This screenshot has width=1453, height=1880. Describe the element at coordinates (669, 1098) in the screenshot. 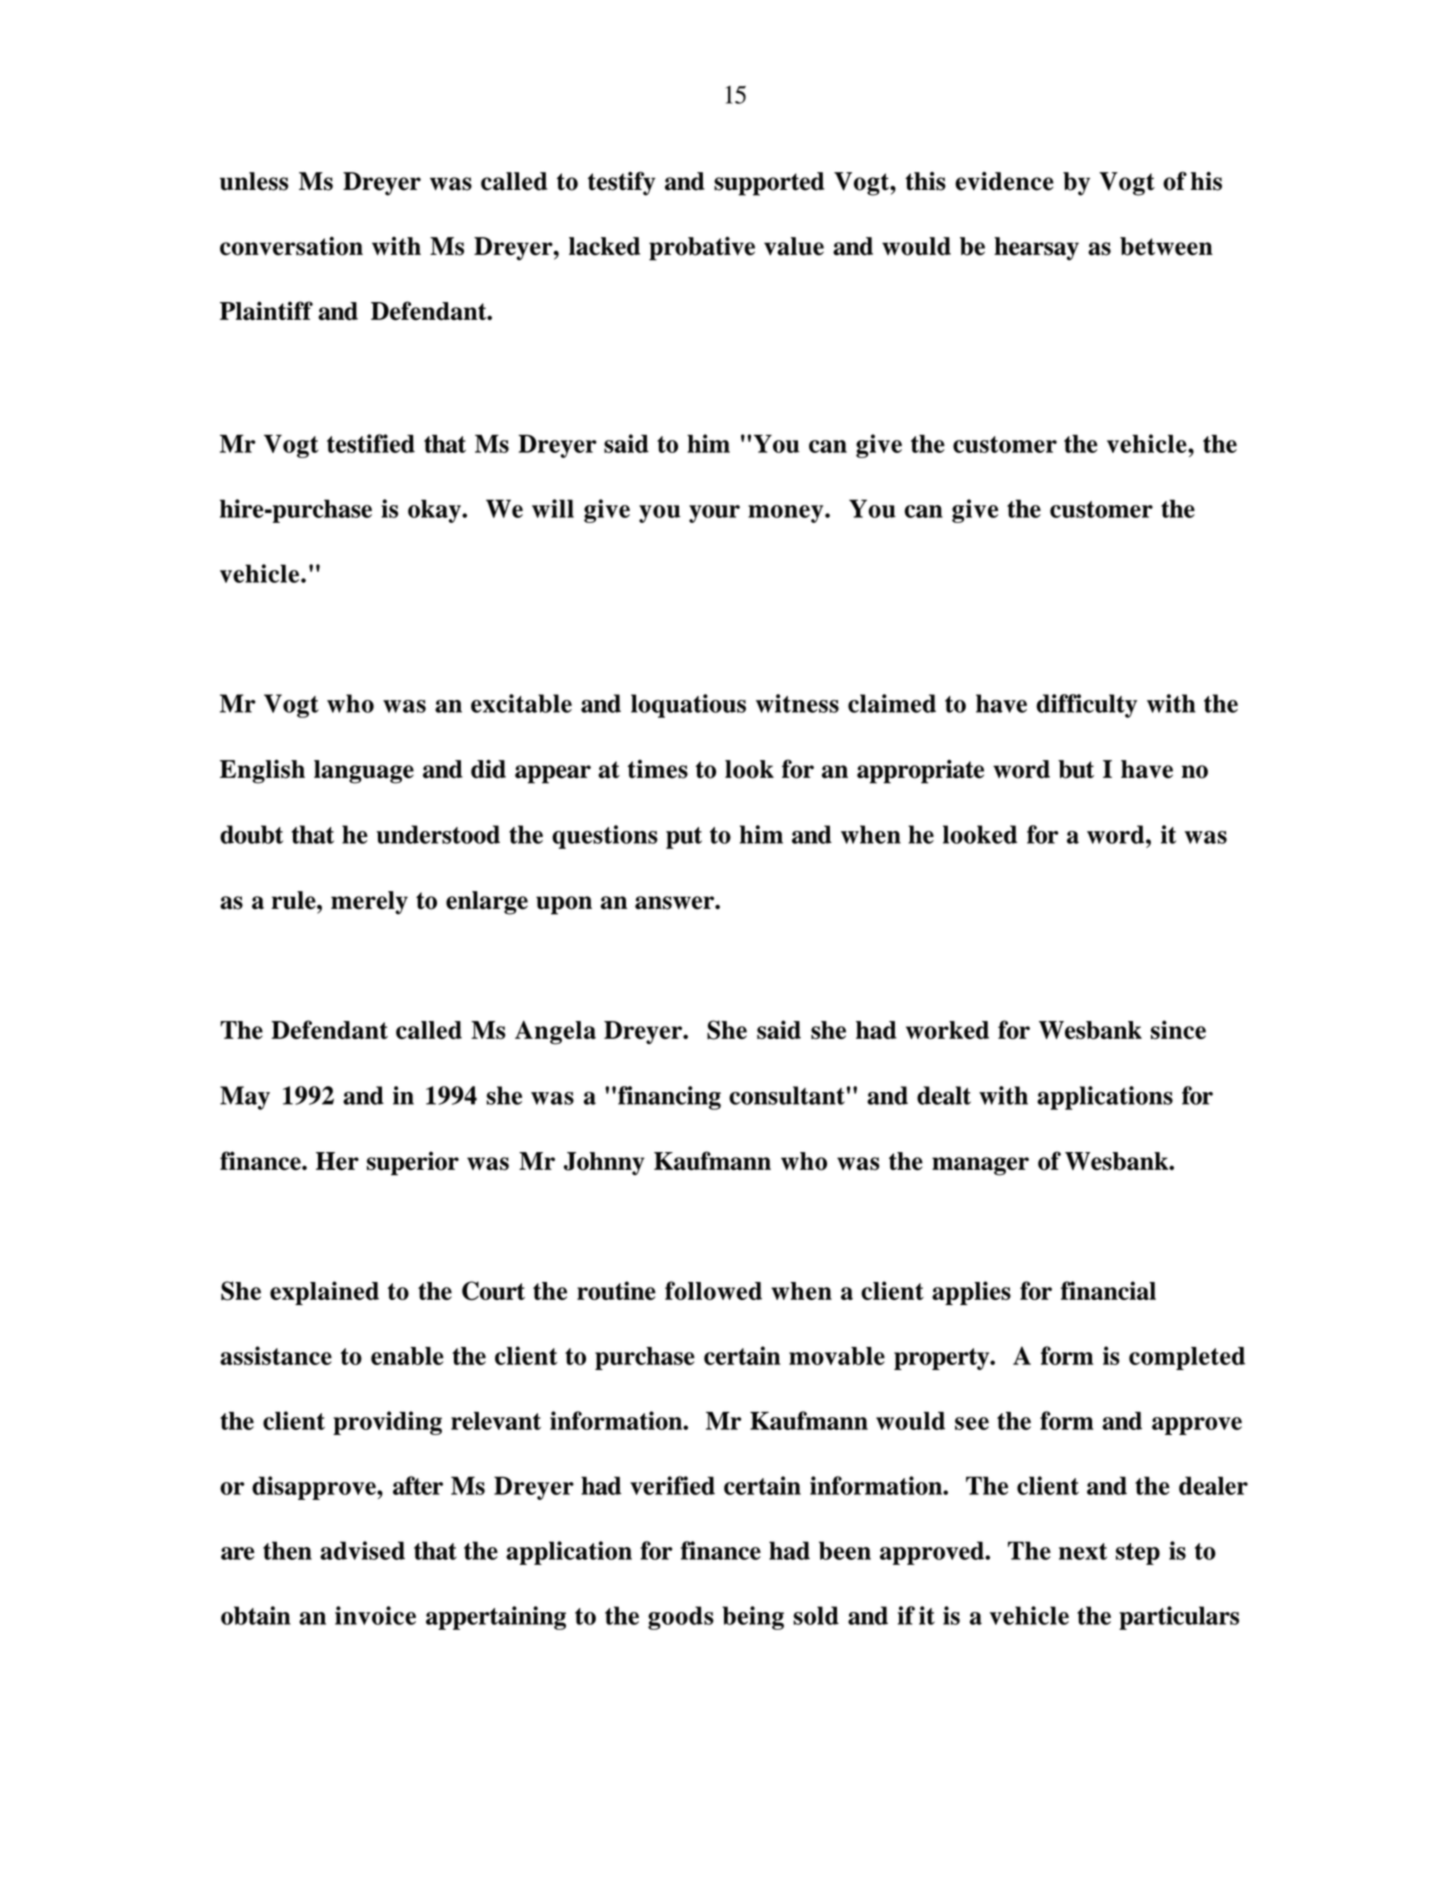

I see `financing` at that location.
